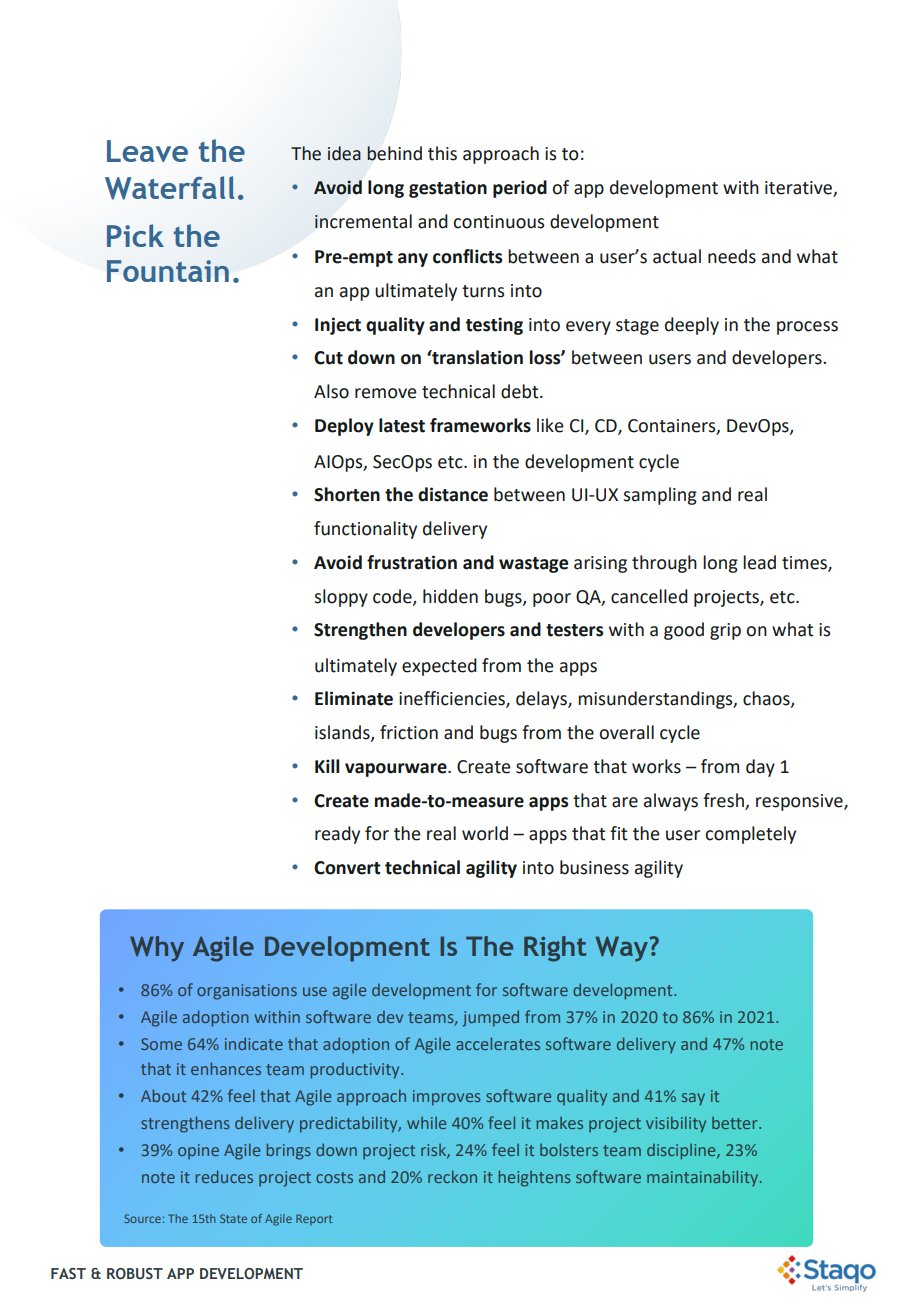  What do you see at coordinates (157, 949) in the page?
I see `Why` at bounding box center [157, 949].
